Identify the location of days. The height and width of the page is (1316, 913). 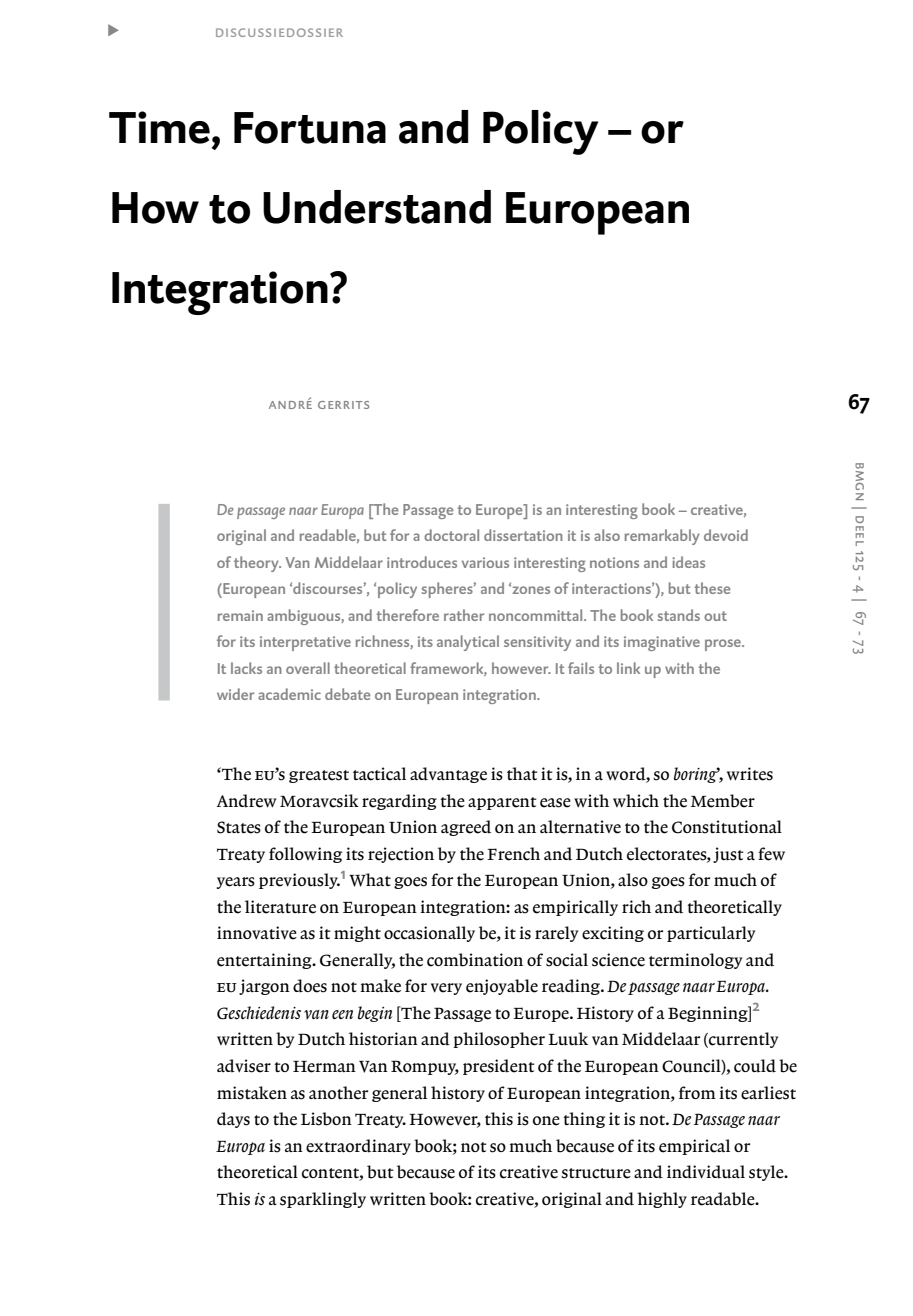
(233, 1120).
